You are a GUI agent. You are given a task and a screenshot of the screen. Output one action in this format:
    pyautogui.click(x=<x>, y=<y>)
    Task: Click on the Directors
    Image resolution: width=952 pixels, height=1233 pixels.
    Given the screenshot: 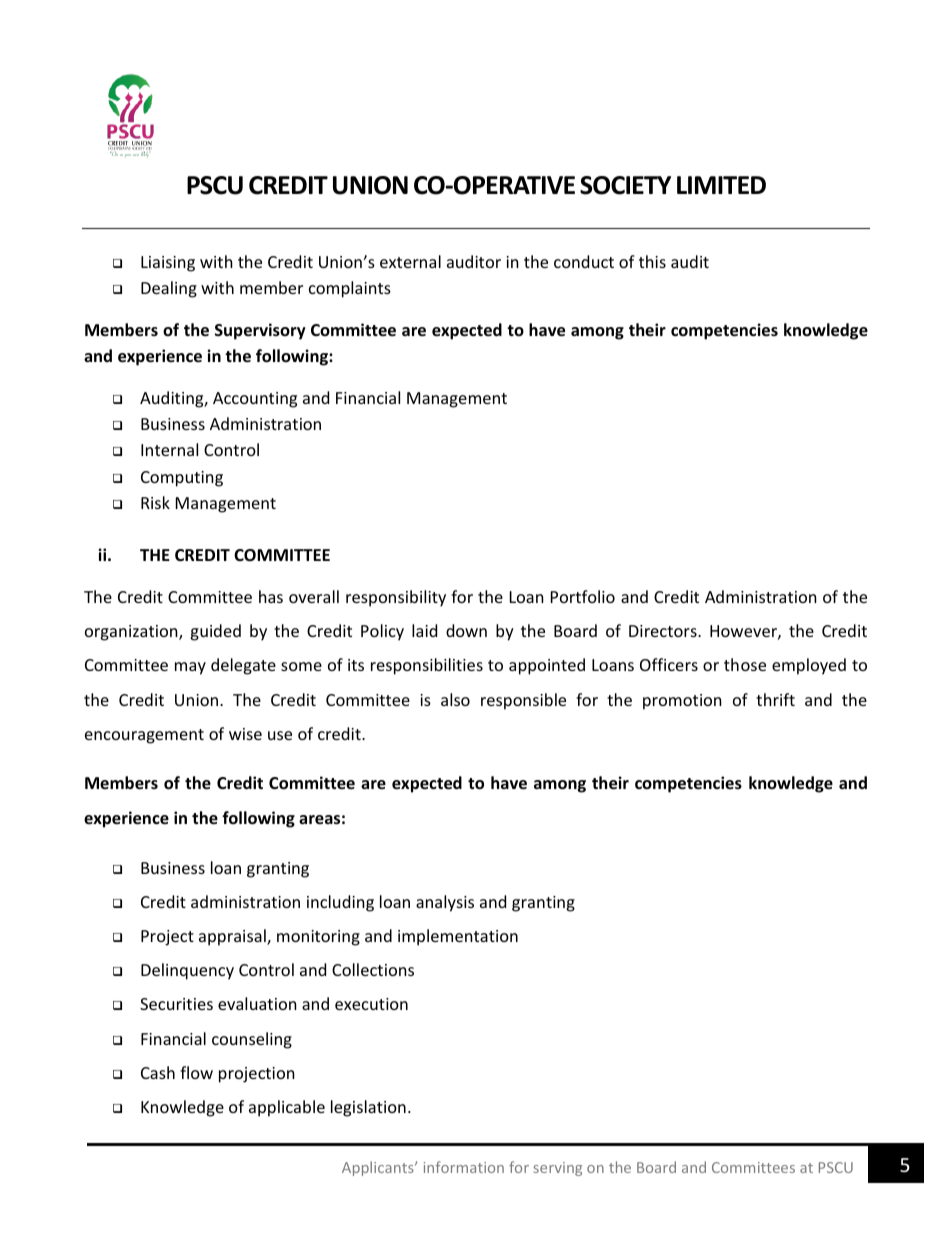 What is the action you would take?
    pyautogui.click(x=664, y=631)
